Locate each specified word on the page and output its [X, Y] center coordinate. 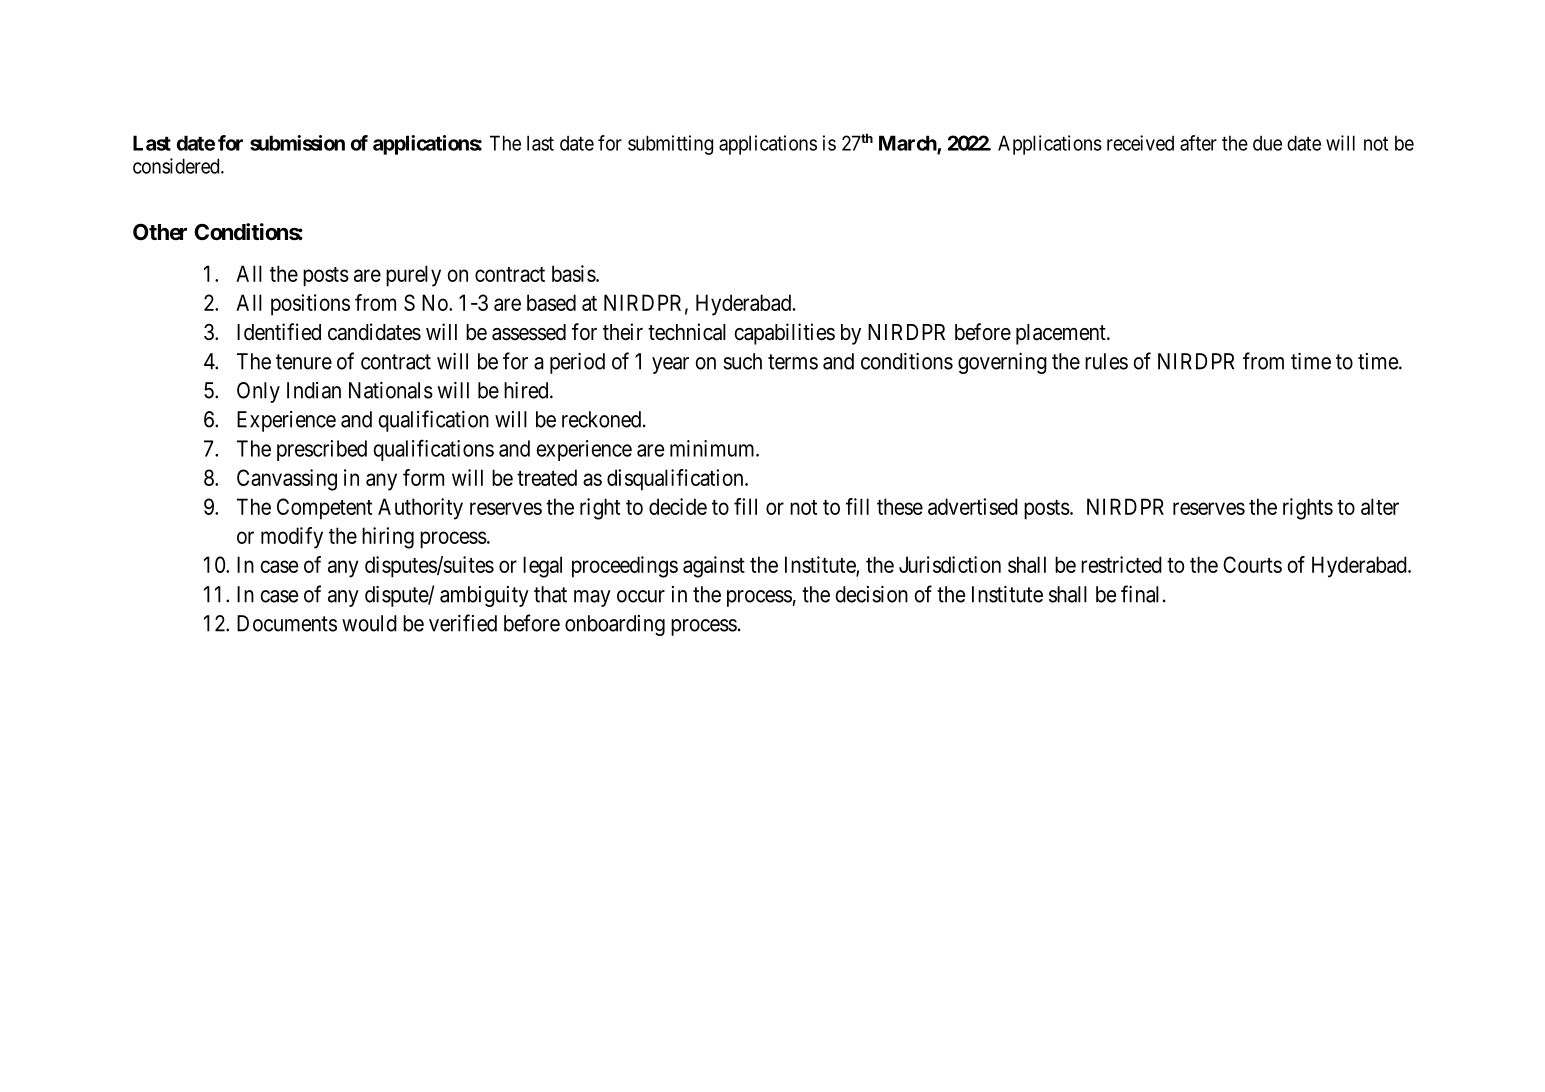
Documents [287, 623]
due [1267, 143]
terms [793, 362]
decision [871, 594]
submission [297, 143]
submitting [670, 145]
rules [1106, 361]
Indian [314, 390]
